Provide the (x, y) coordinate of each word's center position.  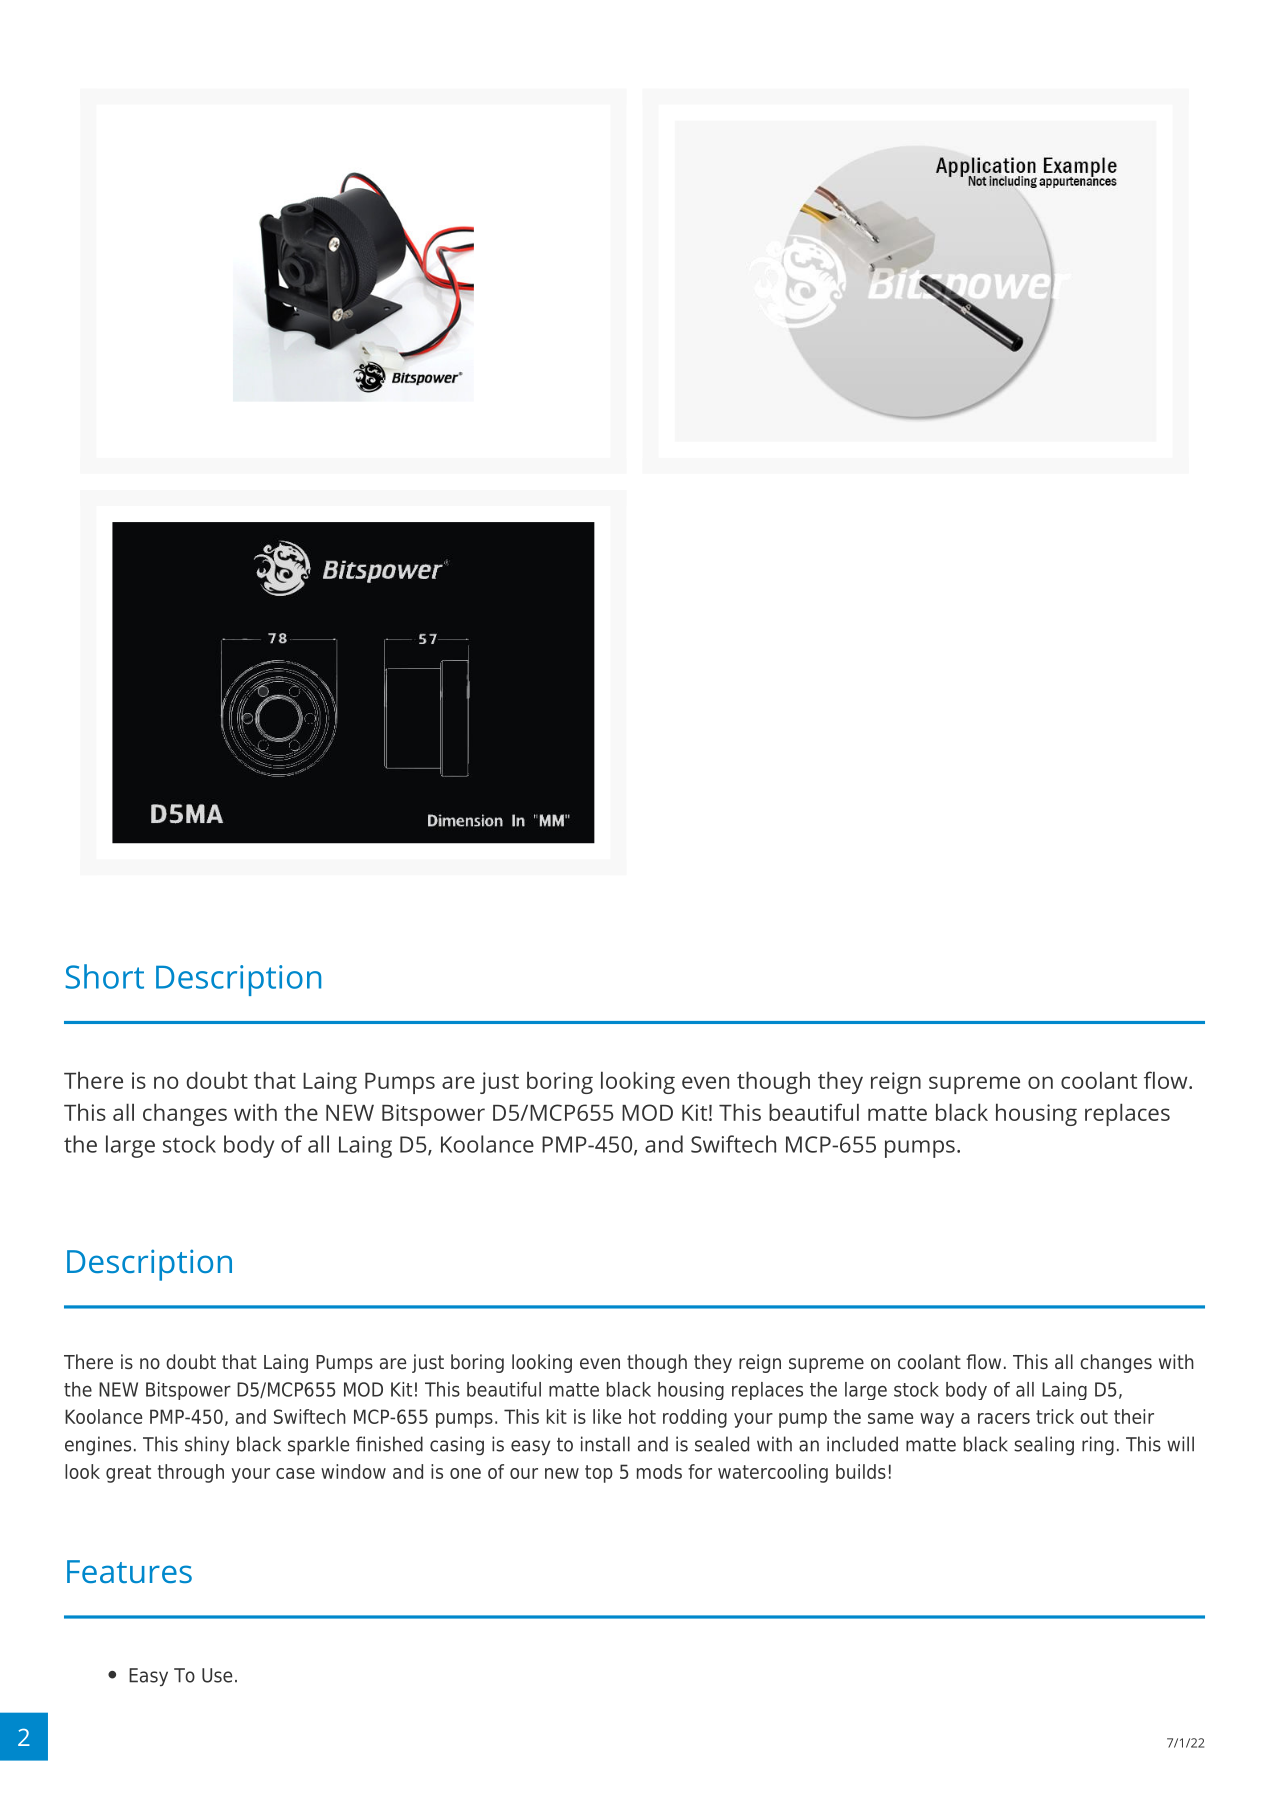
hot (642, 1416)
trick (1055, 1416)
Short (104, 976)
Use (217, 1675)
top (599, 1474)
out (1094, 1417)
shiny (207, 1445)
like (607, 1416)
